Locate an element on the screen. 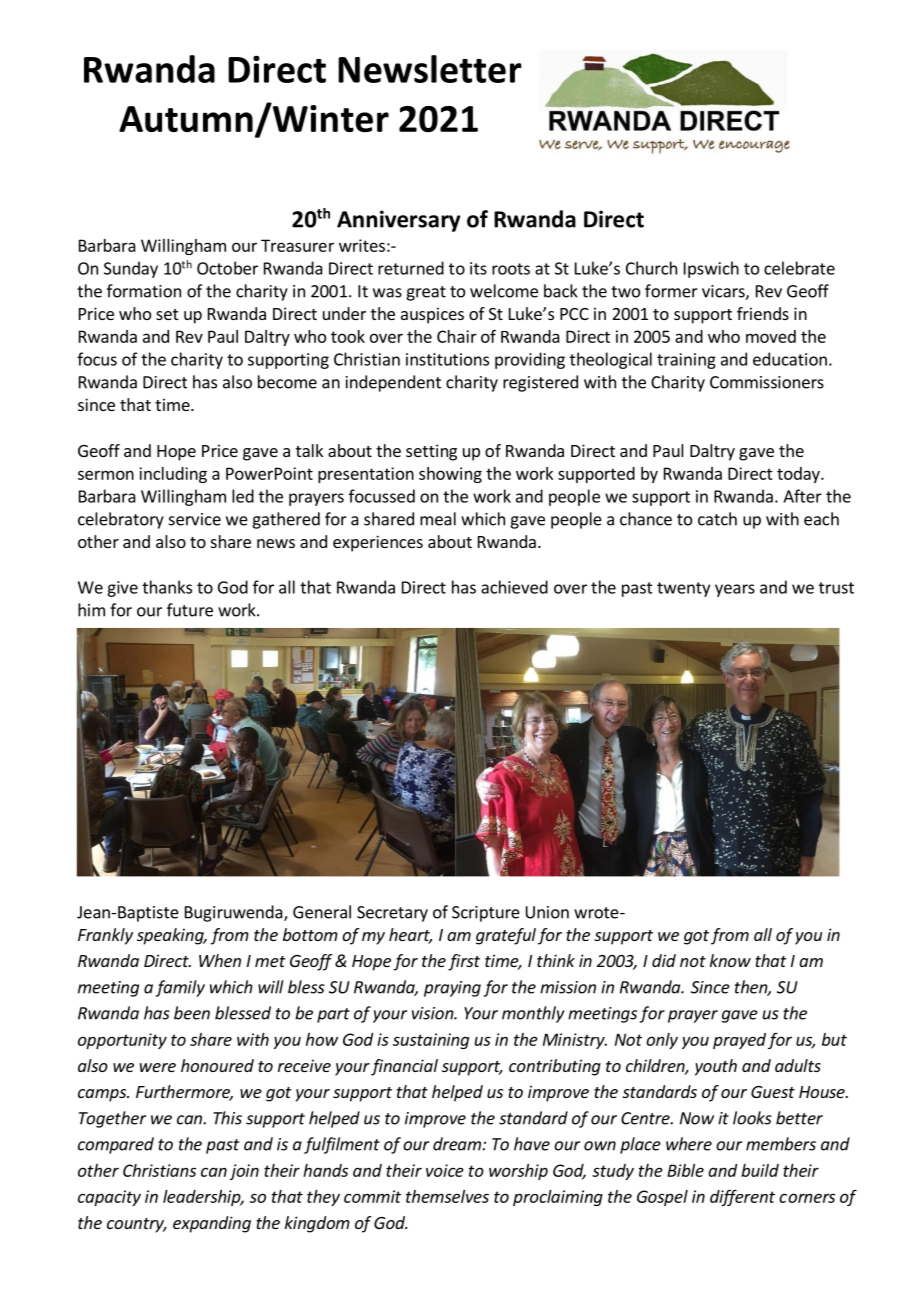  October is located at coordinates (227, 268).
